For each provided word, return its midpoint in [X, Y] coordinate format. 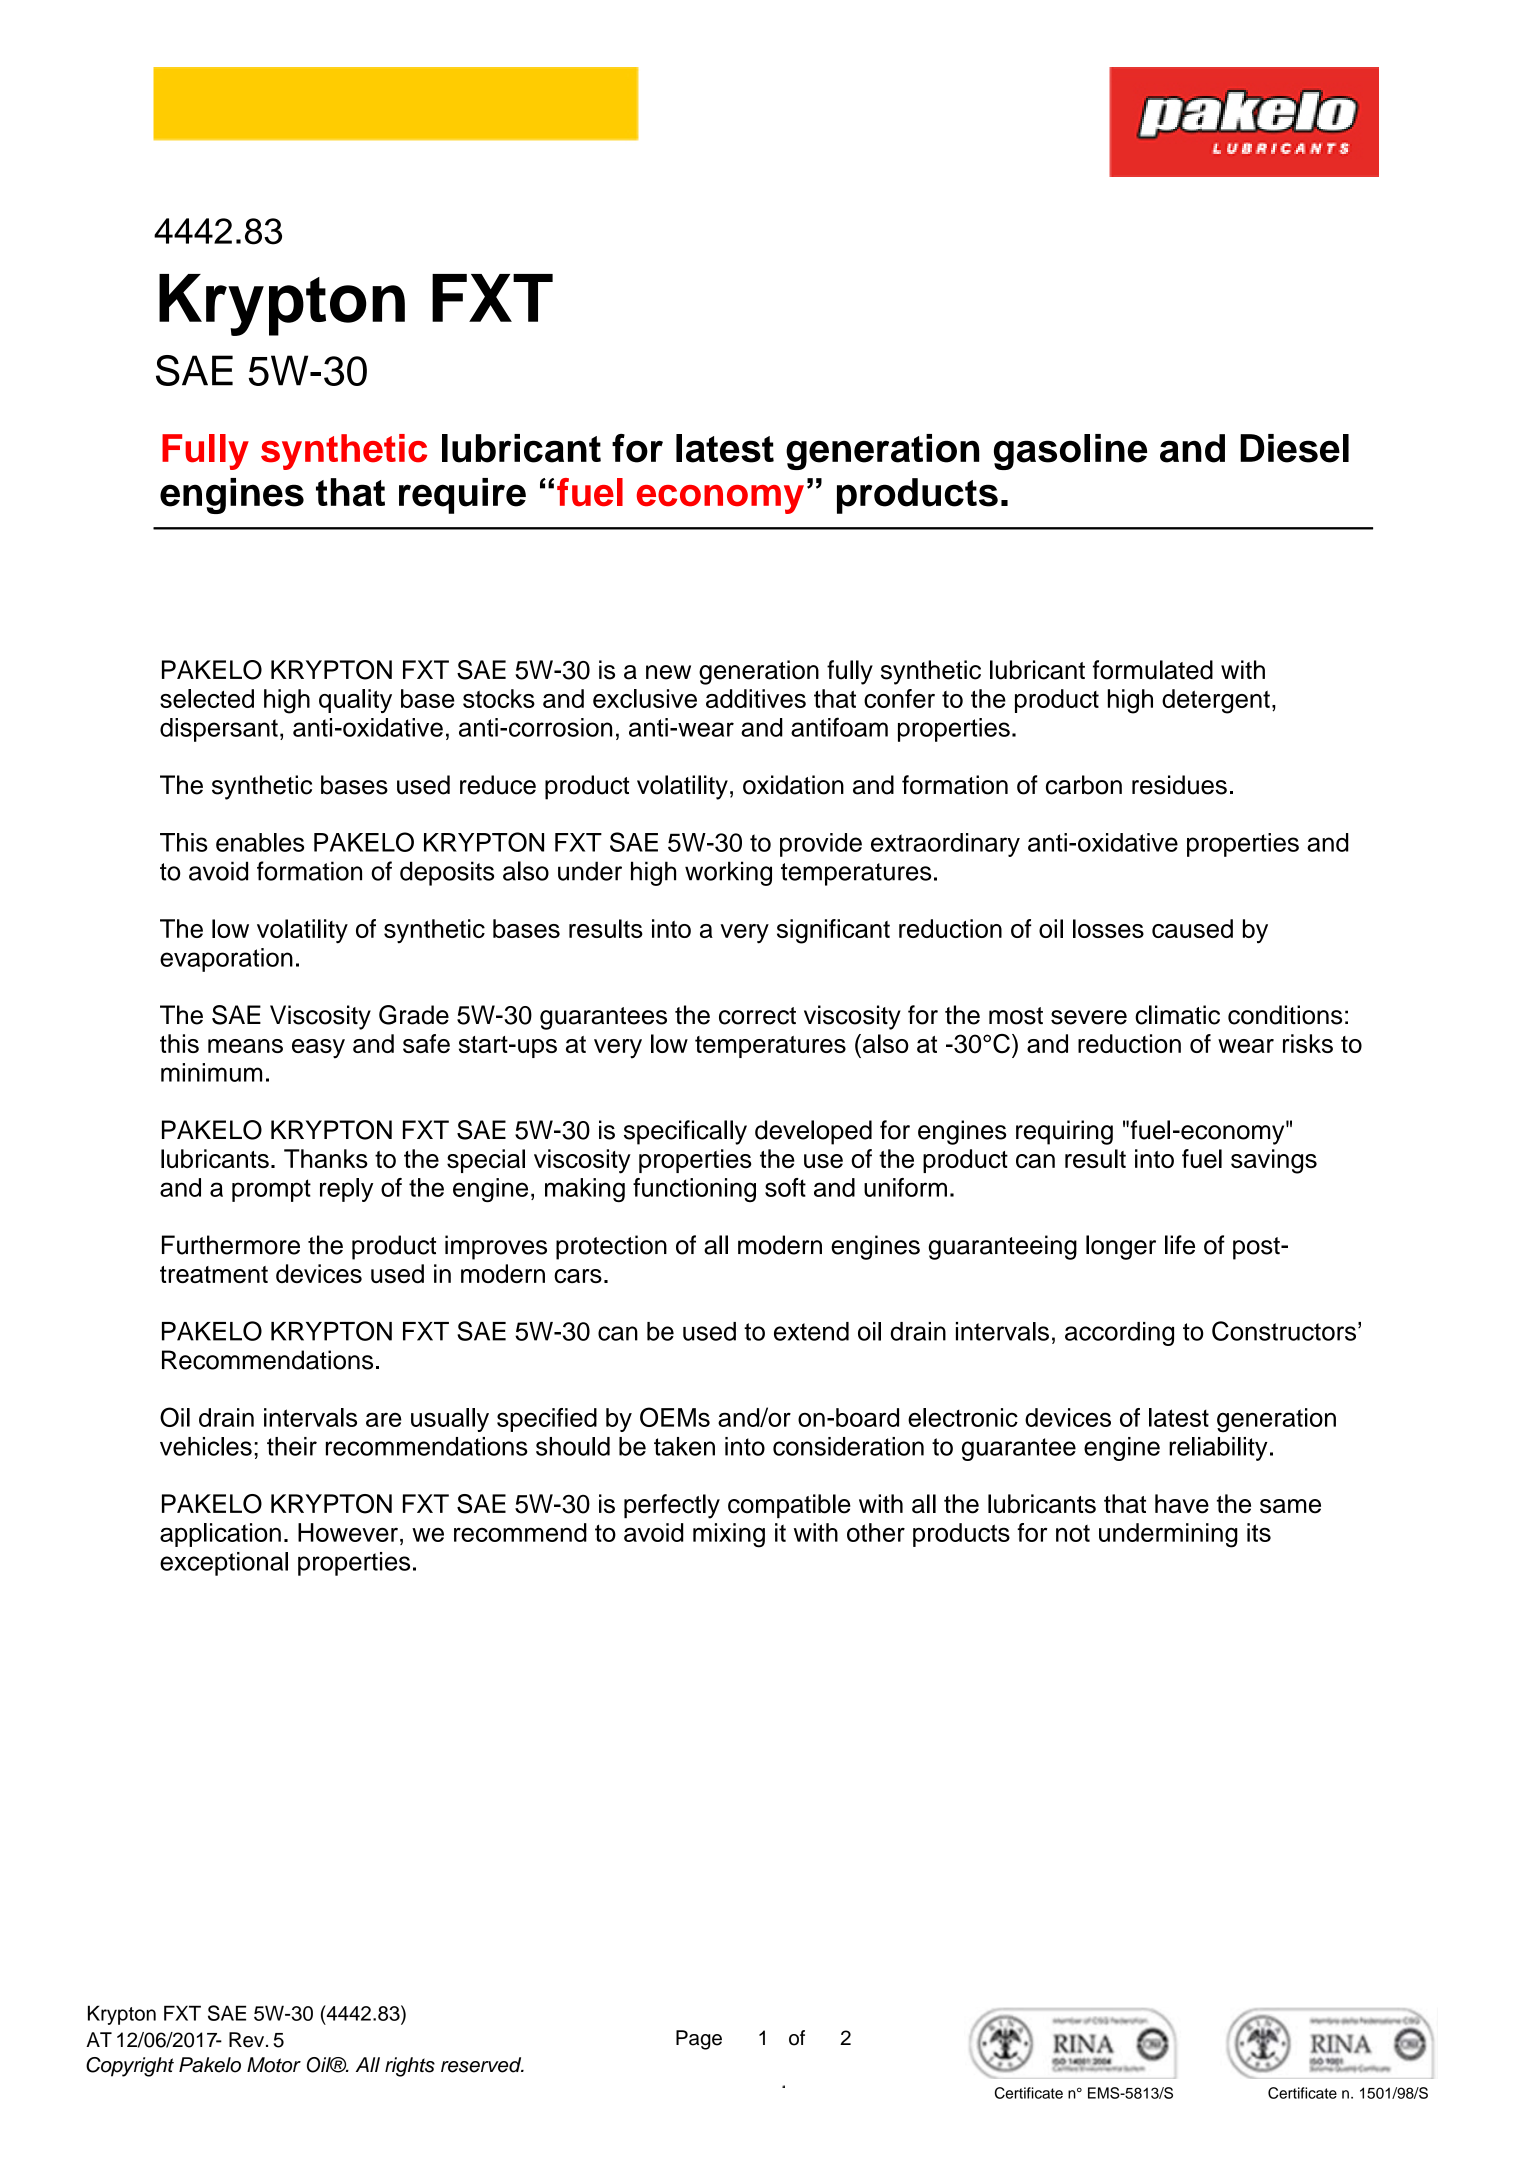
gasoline [1070, 452]
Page [699, 2040]
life [1180, 1245]
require [462, 496]
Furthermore [231, 1245]
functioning [694, 1190]
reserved [482, 2065]
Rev [248, 2040]
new [668, 672]
